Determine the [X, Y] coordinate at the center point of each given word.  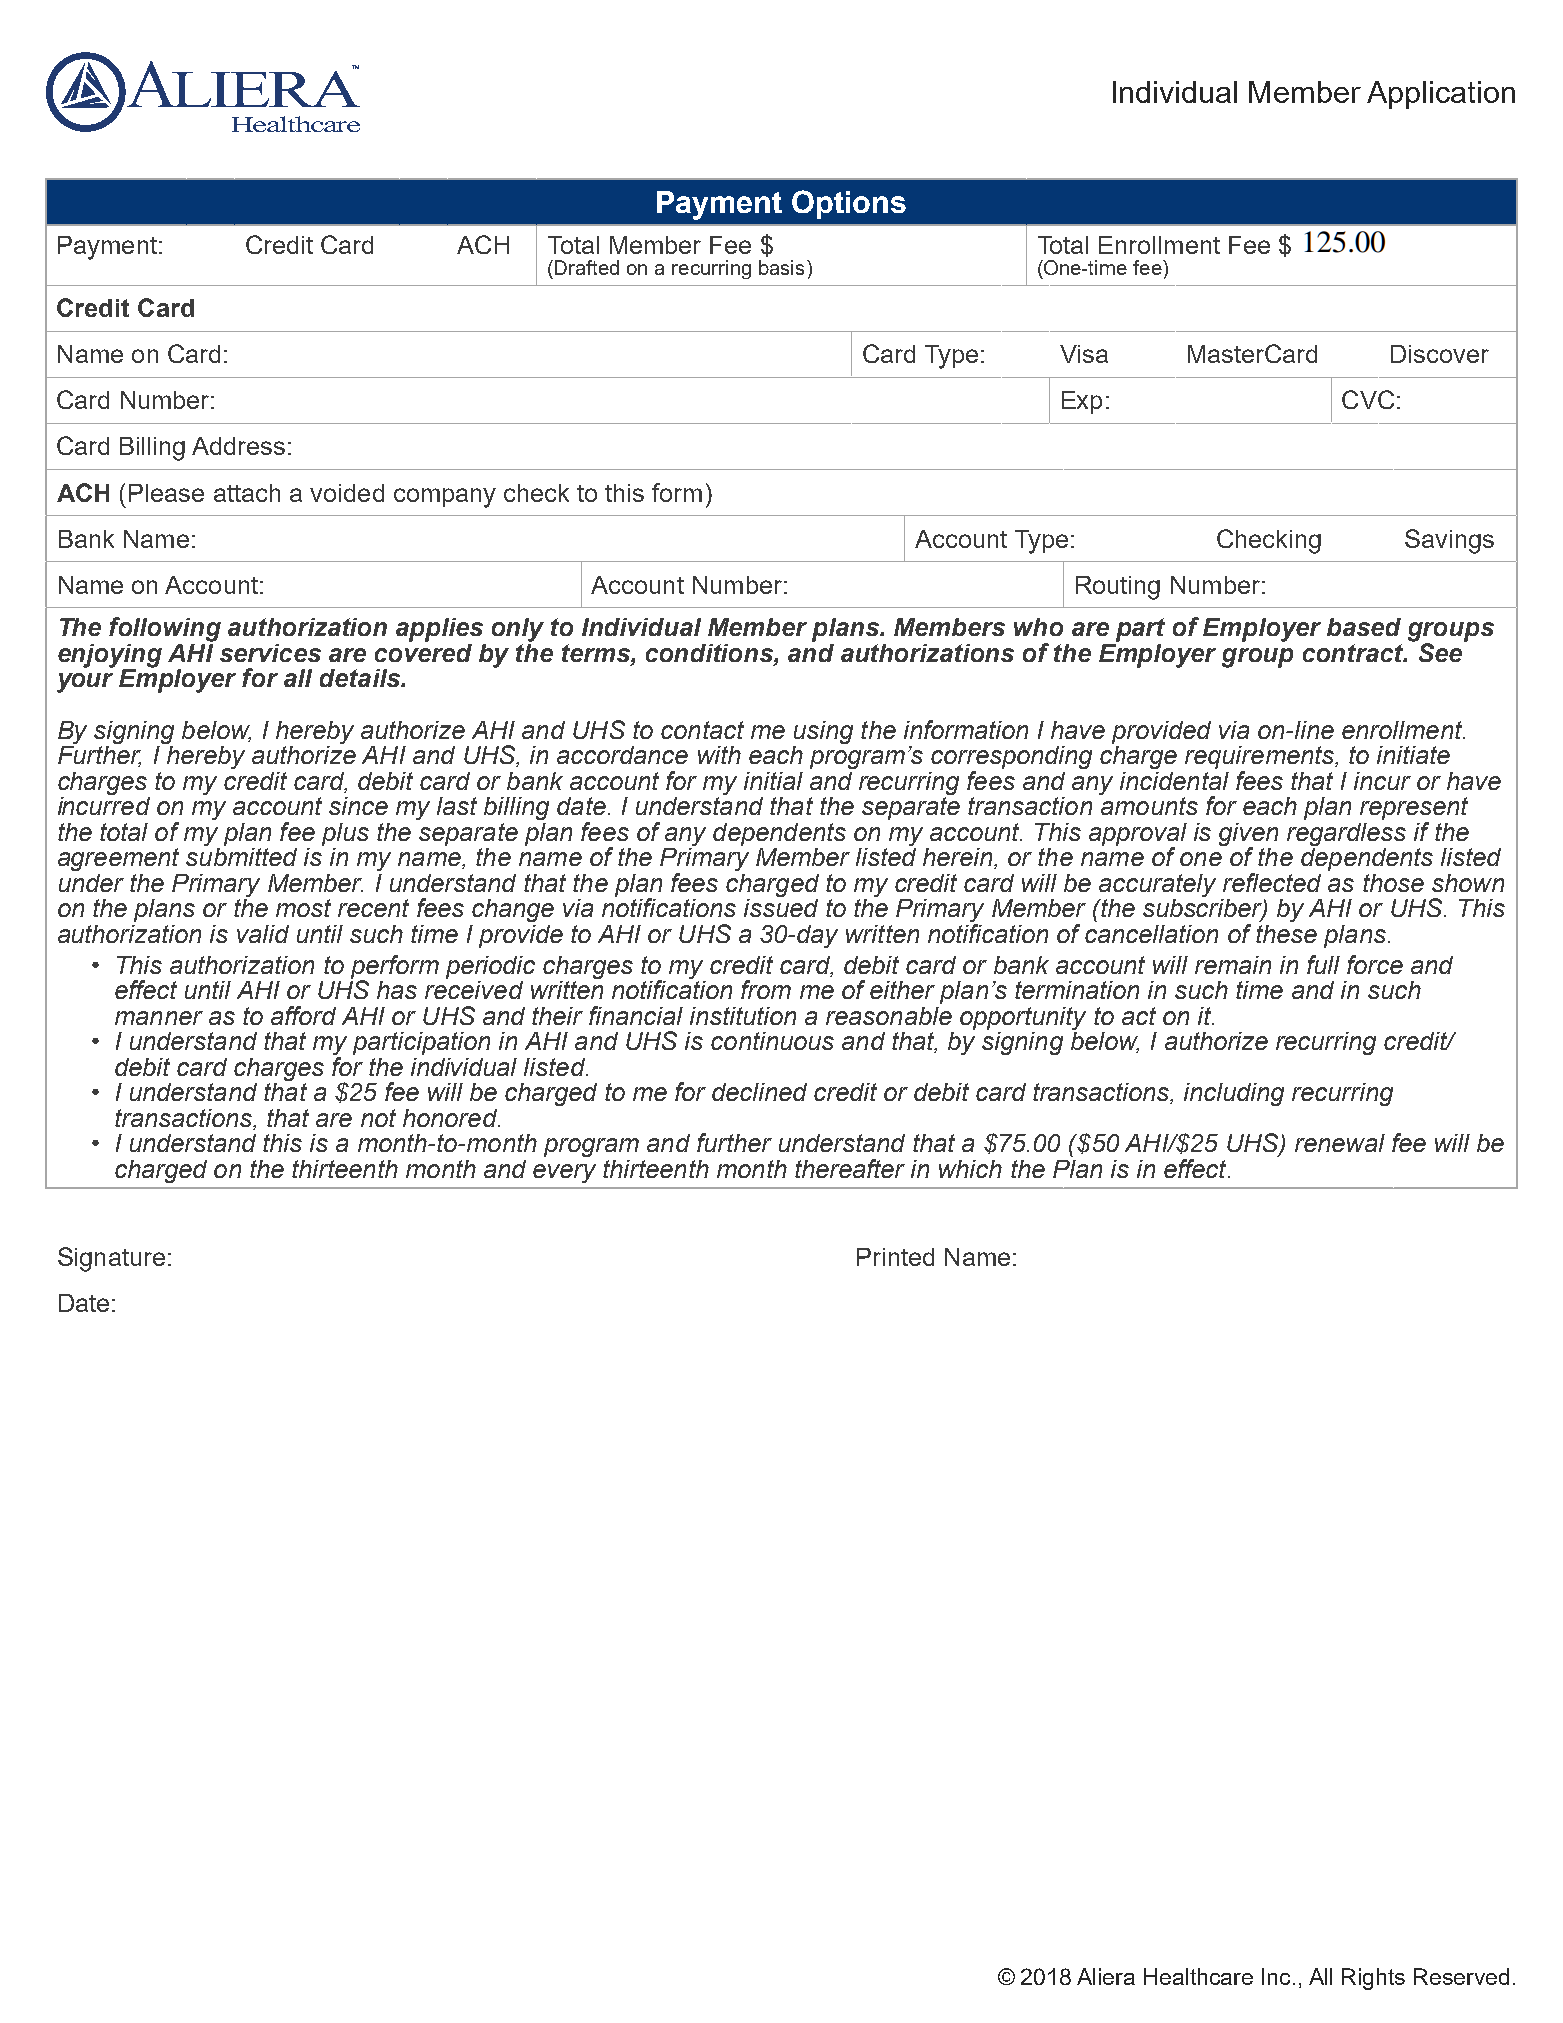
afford [303, 1015]
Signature [111, 1259]
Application [1441, 95]
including [1234, 1094]
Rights [1373, 1979]
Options [849, 204]
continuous [772, 1041]
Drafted [587, 267]
